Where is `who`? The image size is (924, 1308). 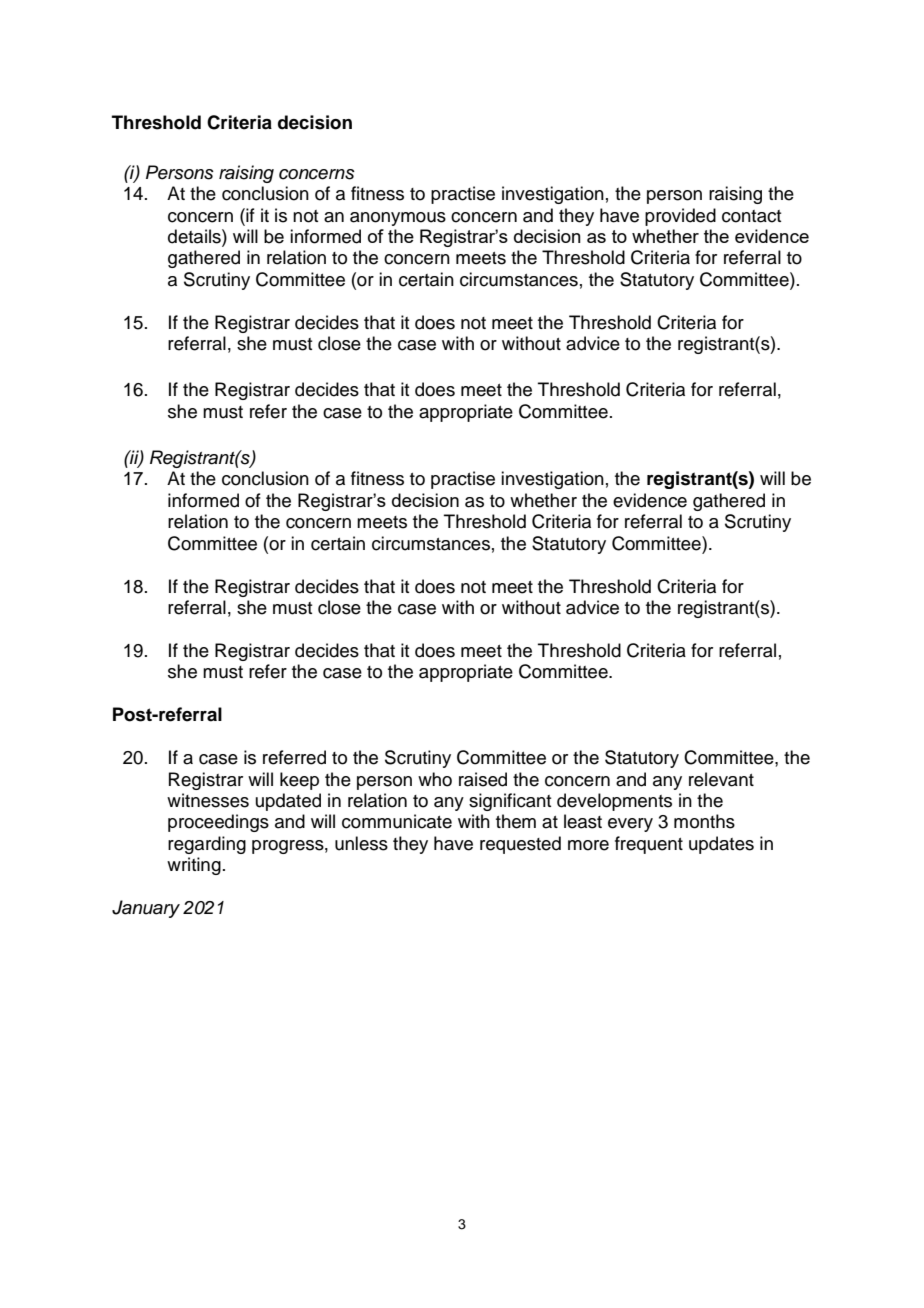
who is located at coordinates (435, 779).
